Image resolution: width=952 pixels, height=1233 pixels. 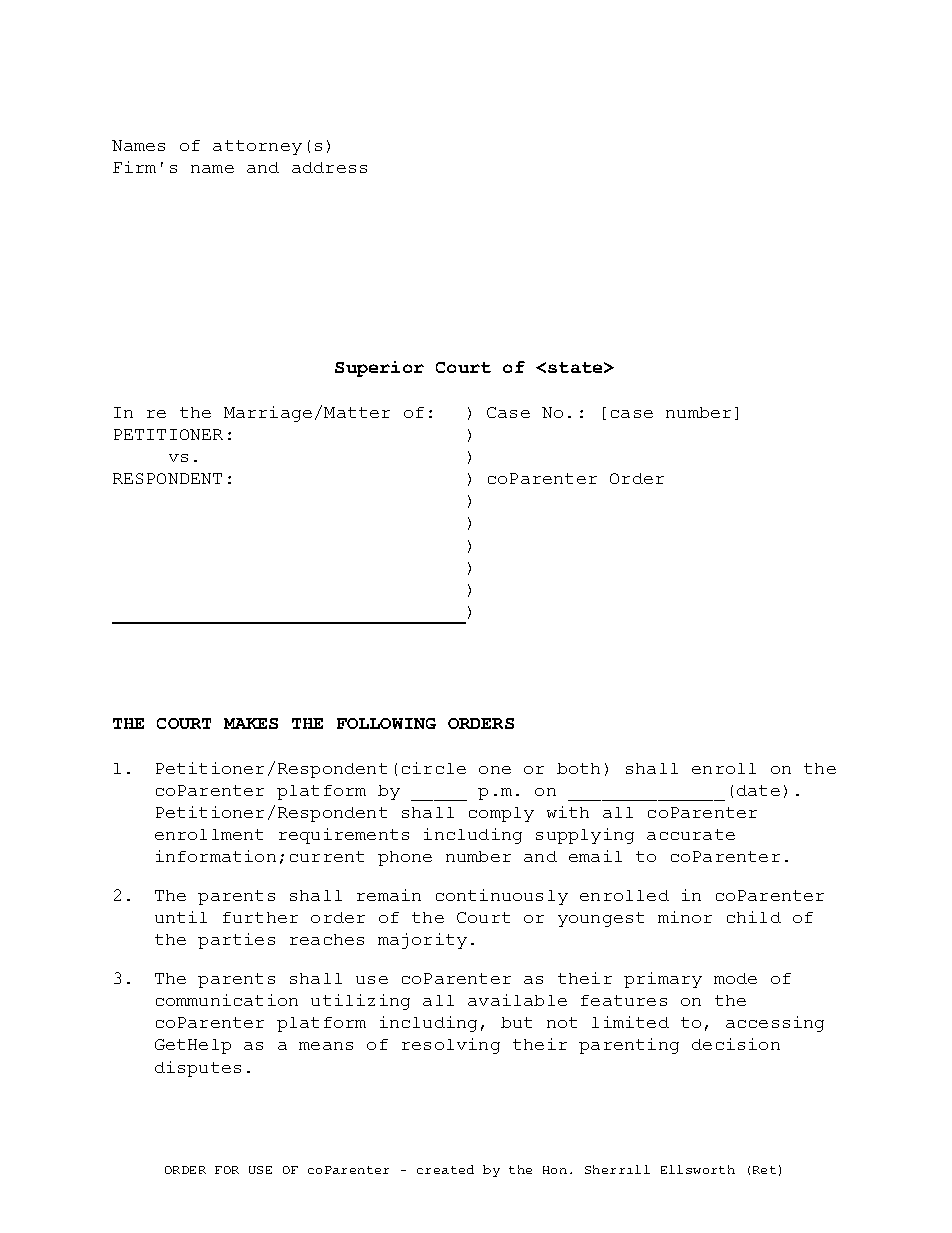 I want to click on disputes, so click(x=198, y=1069).
